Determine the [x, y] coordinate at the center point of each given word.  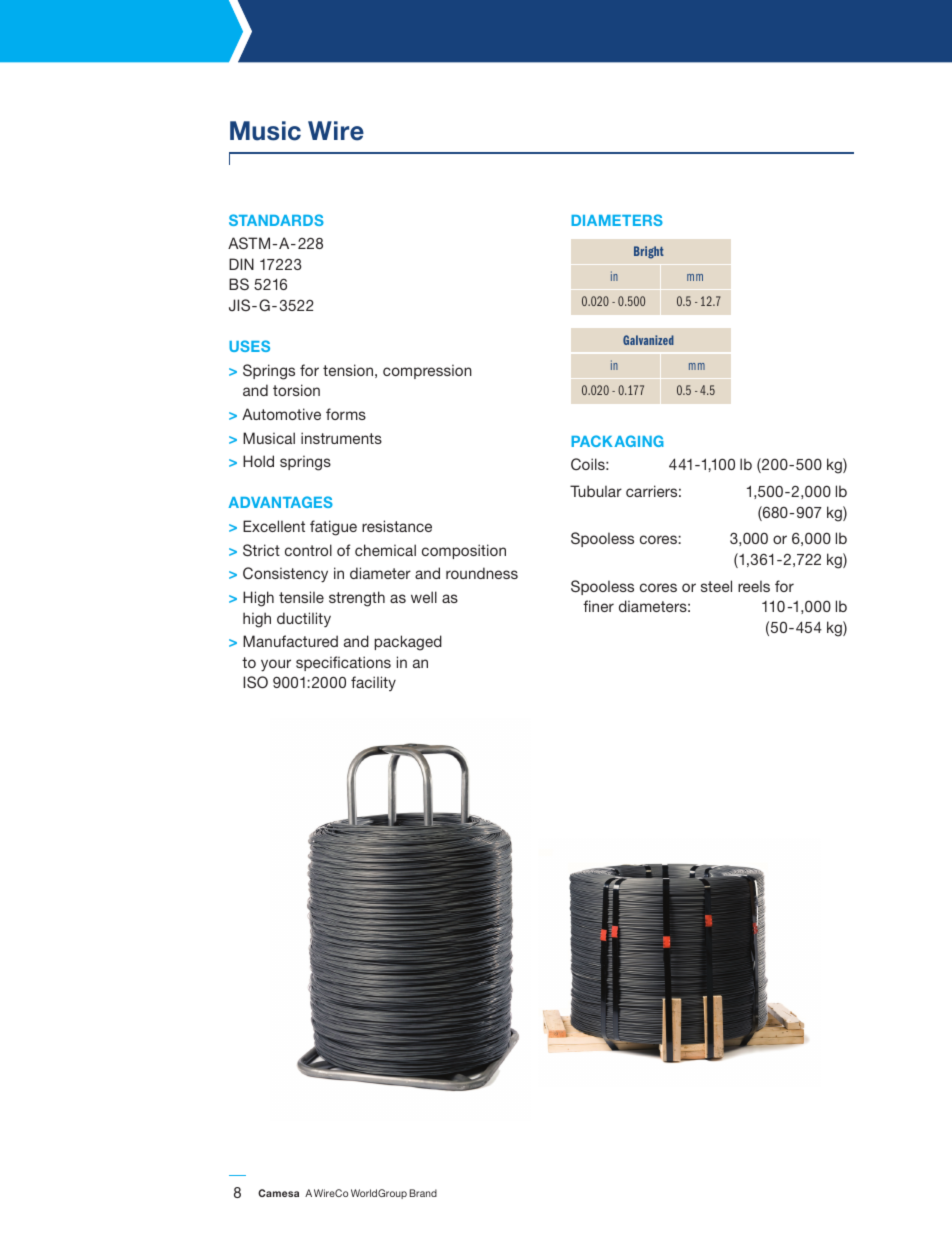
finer [598, 606]
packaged [408, 643]
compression [427, 371]
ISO [255, 682]
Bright [649, 252]
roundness [482, 573]
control [308, 550]
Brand [423, 1193]
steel [716, 586]
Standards [276, 220]
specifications [343, 663]
